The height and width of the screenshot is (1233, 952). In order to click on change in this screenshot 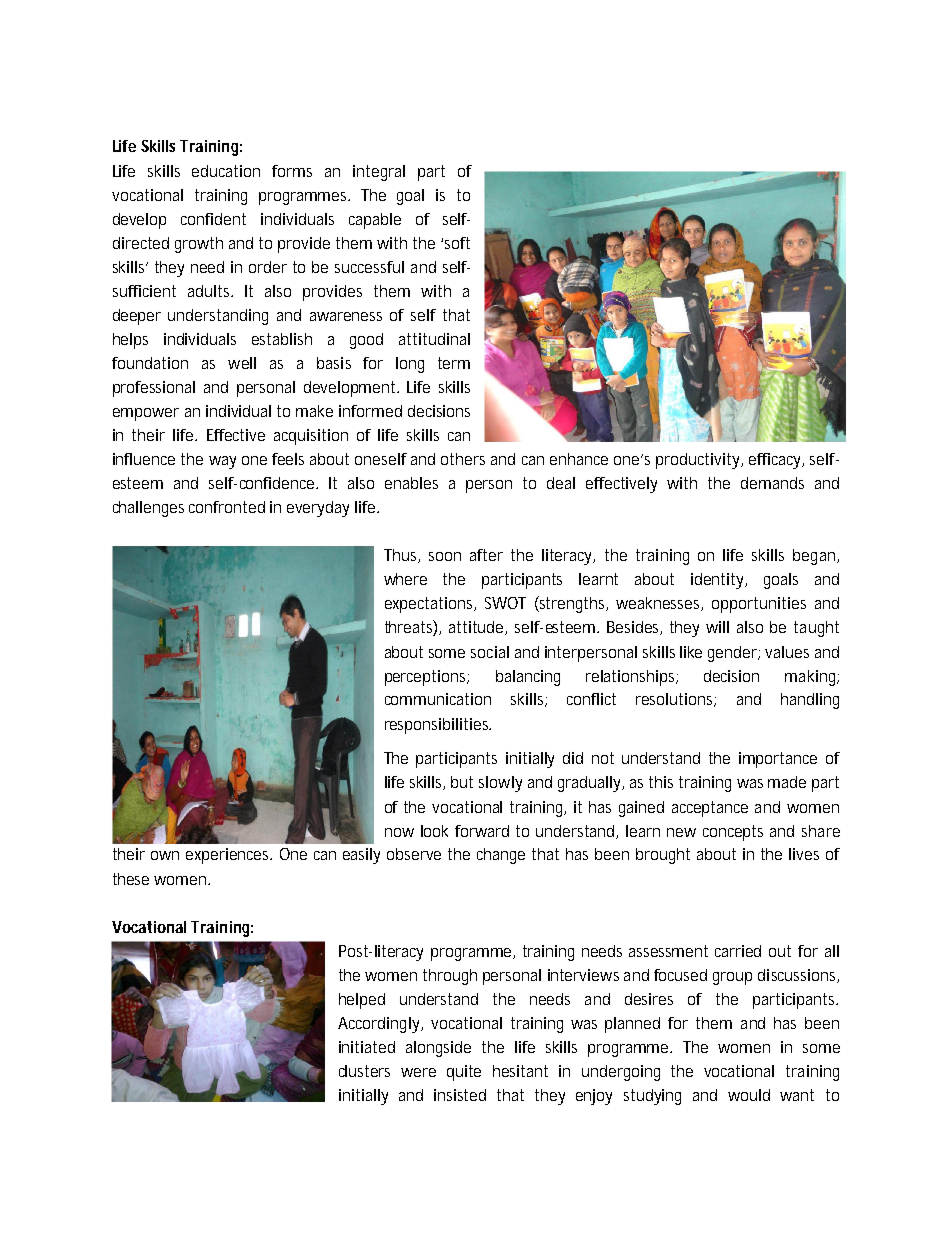, I will do `click(501, 856)`.
